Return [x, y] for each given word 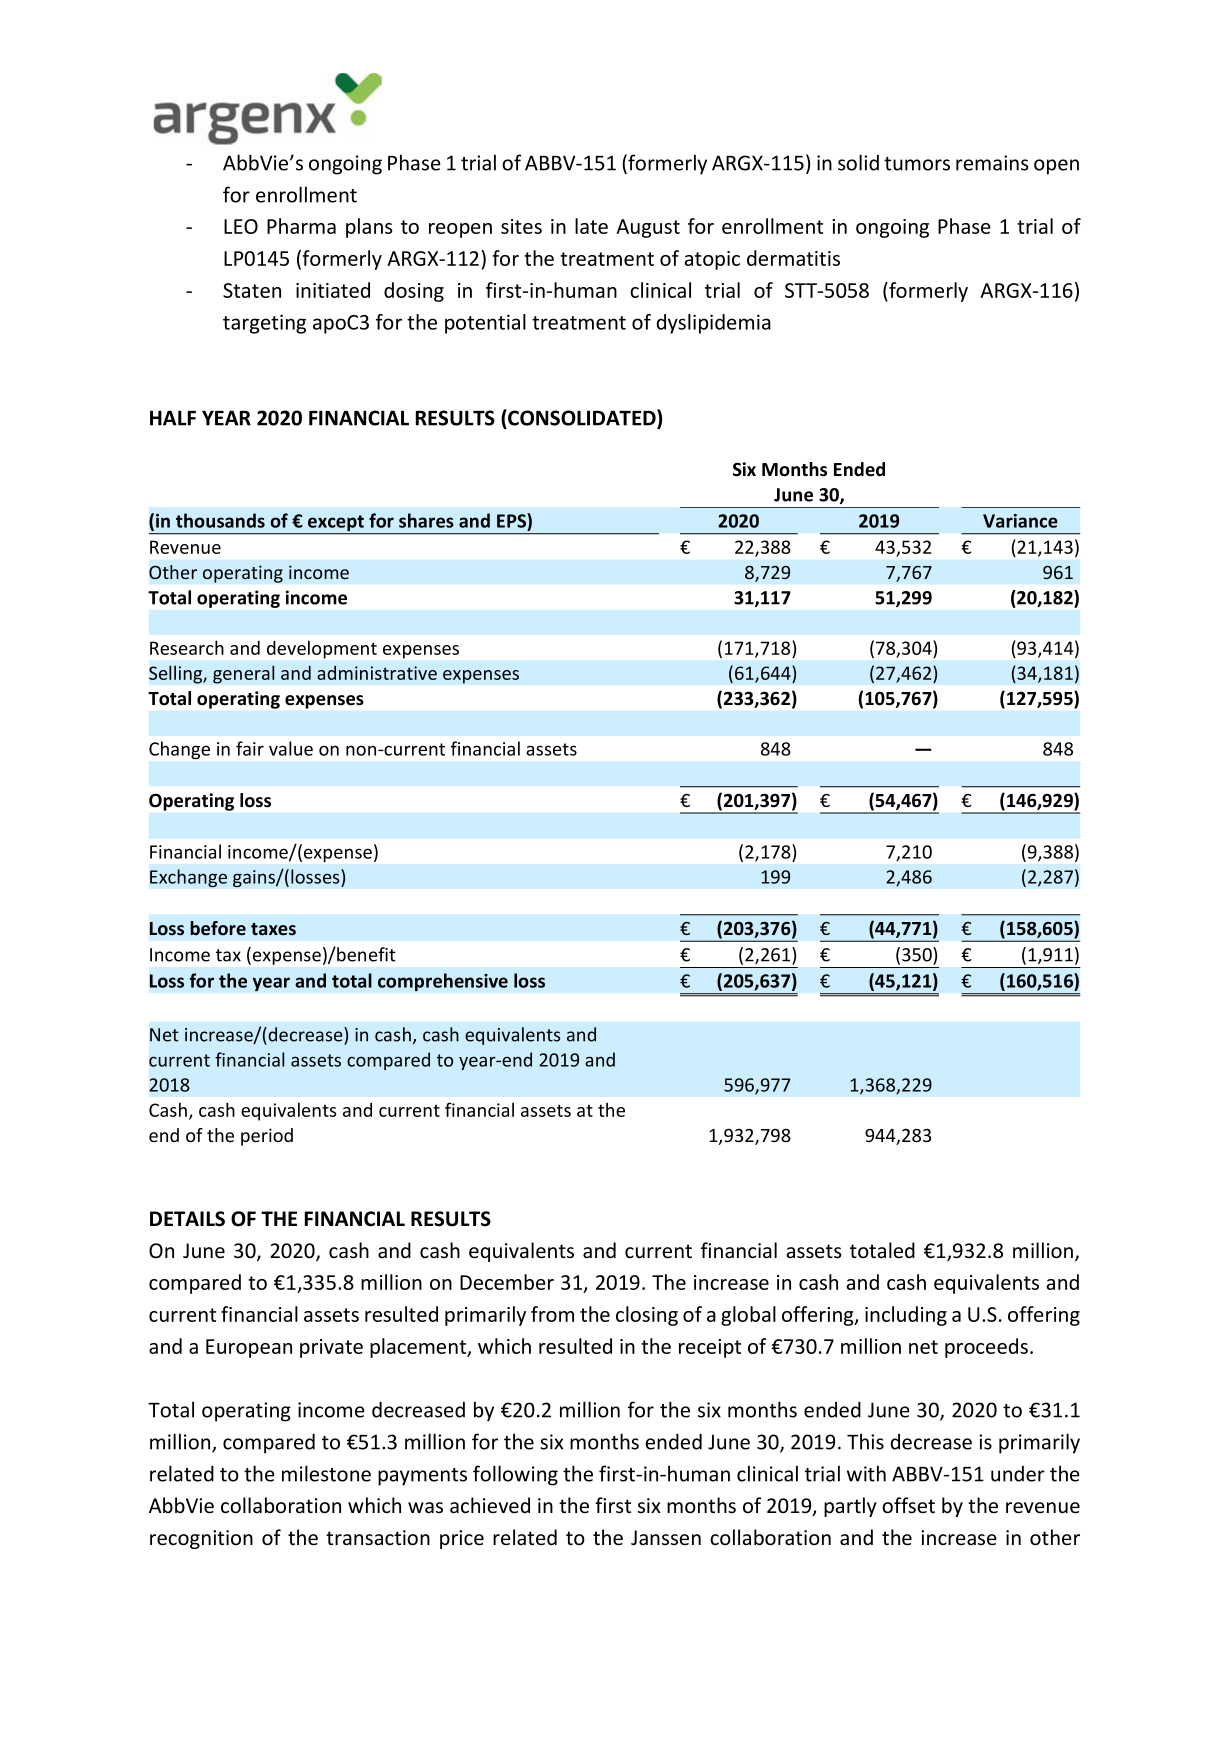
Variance [1020, 521]
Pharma [301, 226]
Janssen [666, 1538]
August [648, 228]
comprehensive [443, 982]
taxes [273, 929]
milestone [326, 1473]
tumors [917, 164]
